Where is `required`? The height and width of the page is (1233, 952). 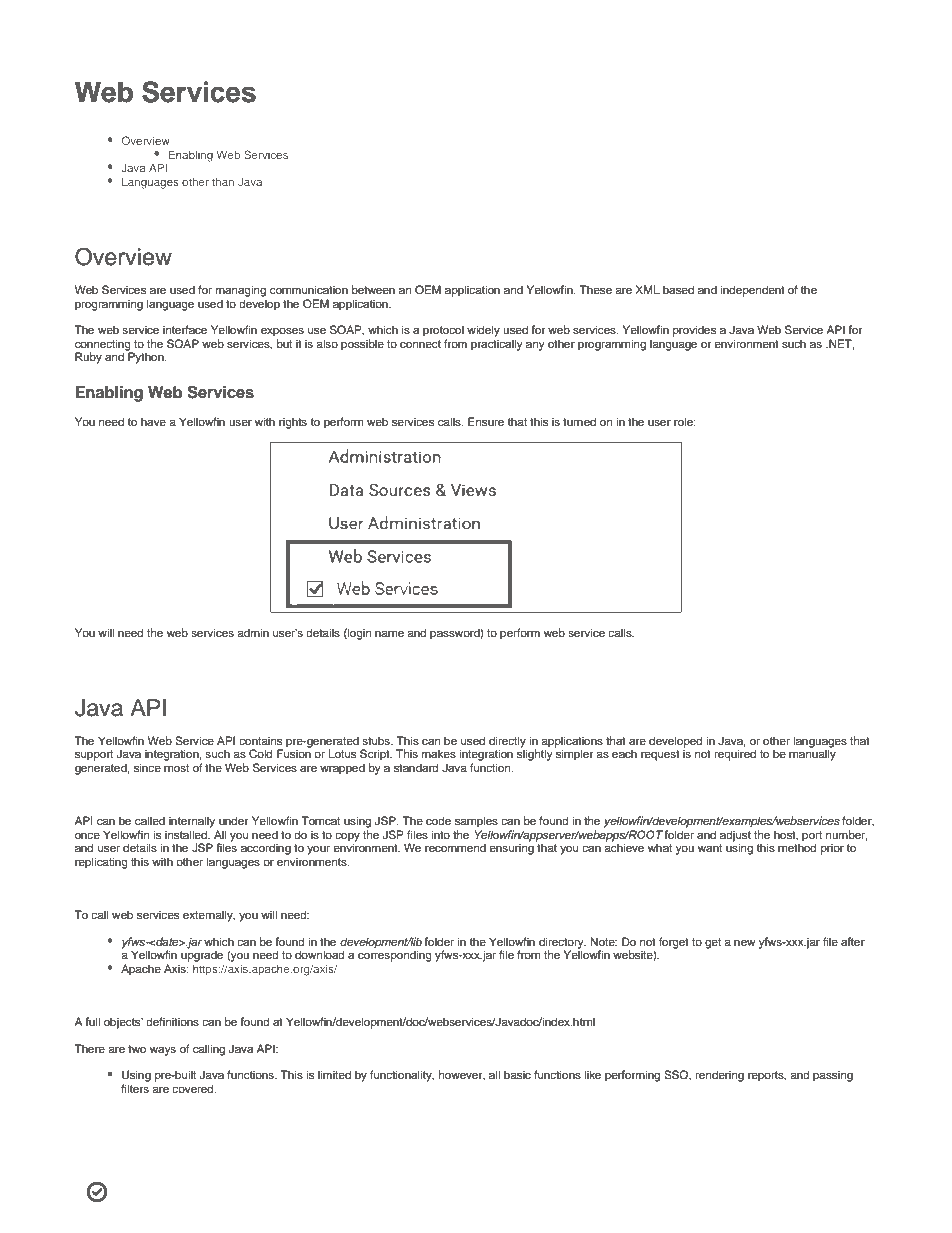
required is located at coordinates (735, 755).
